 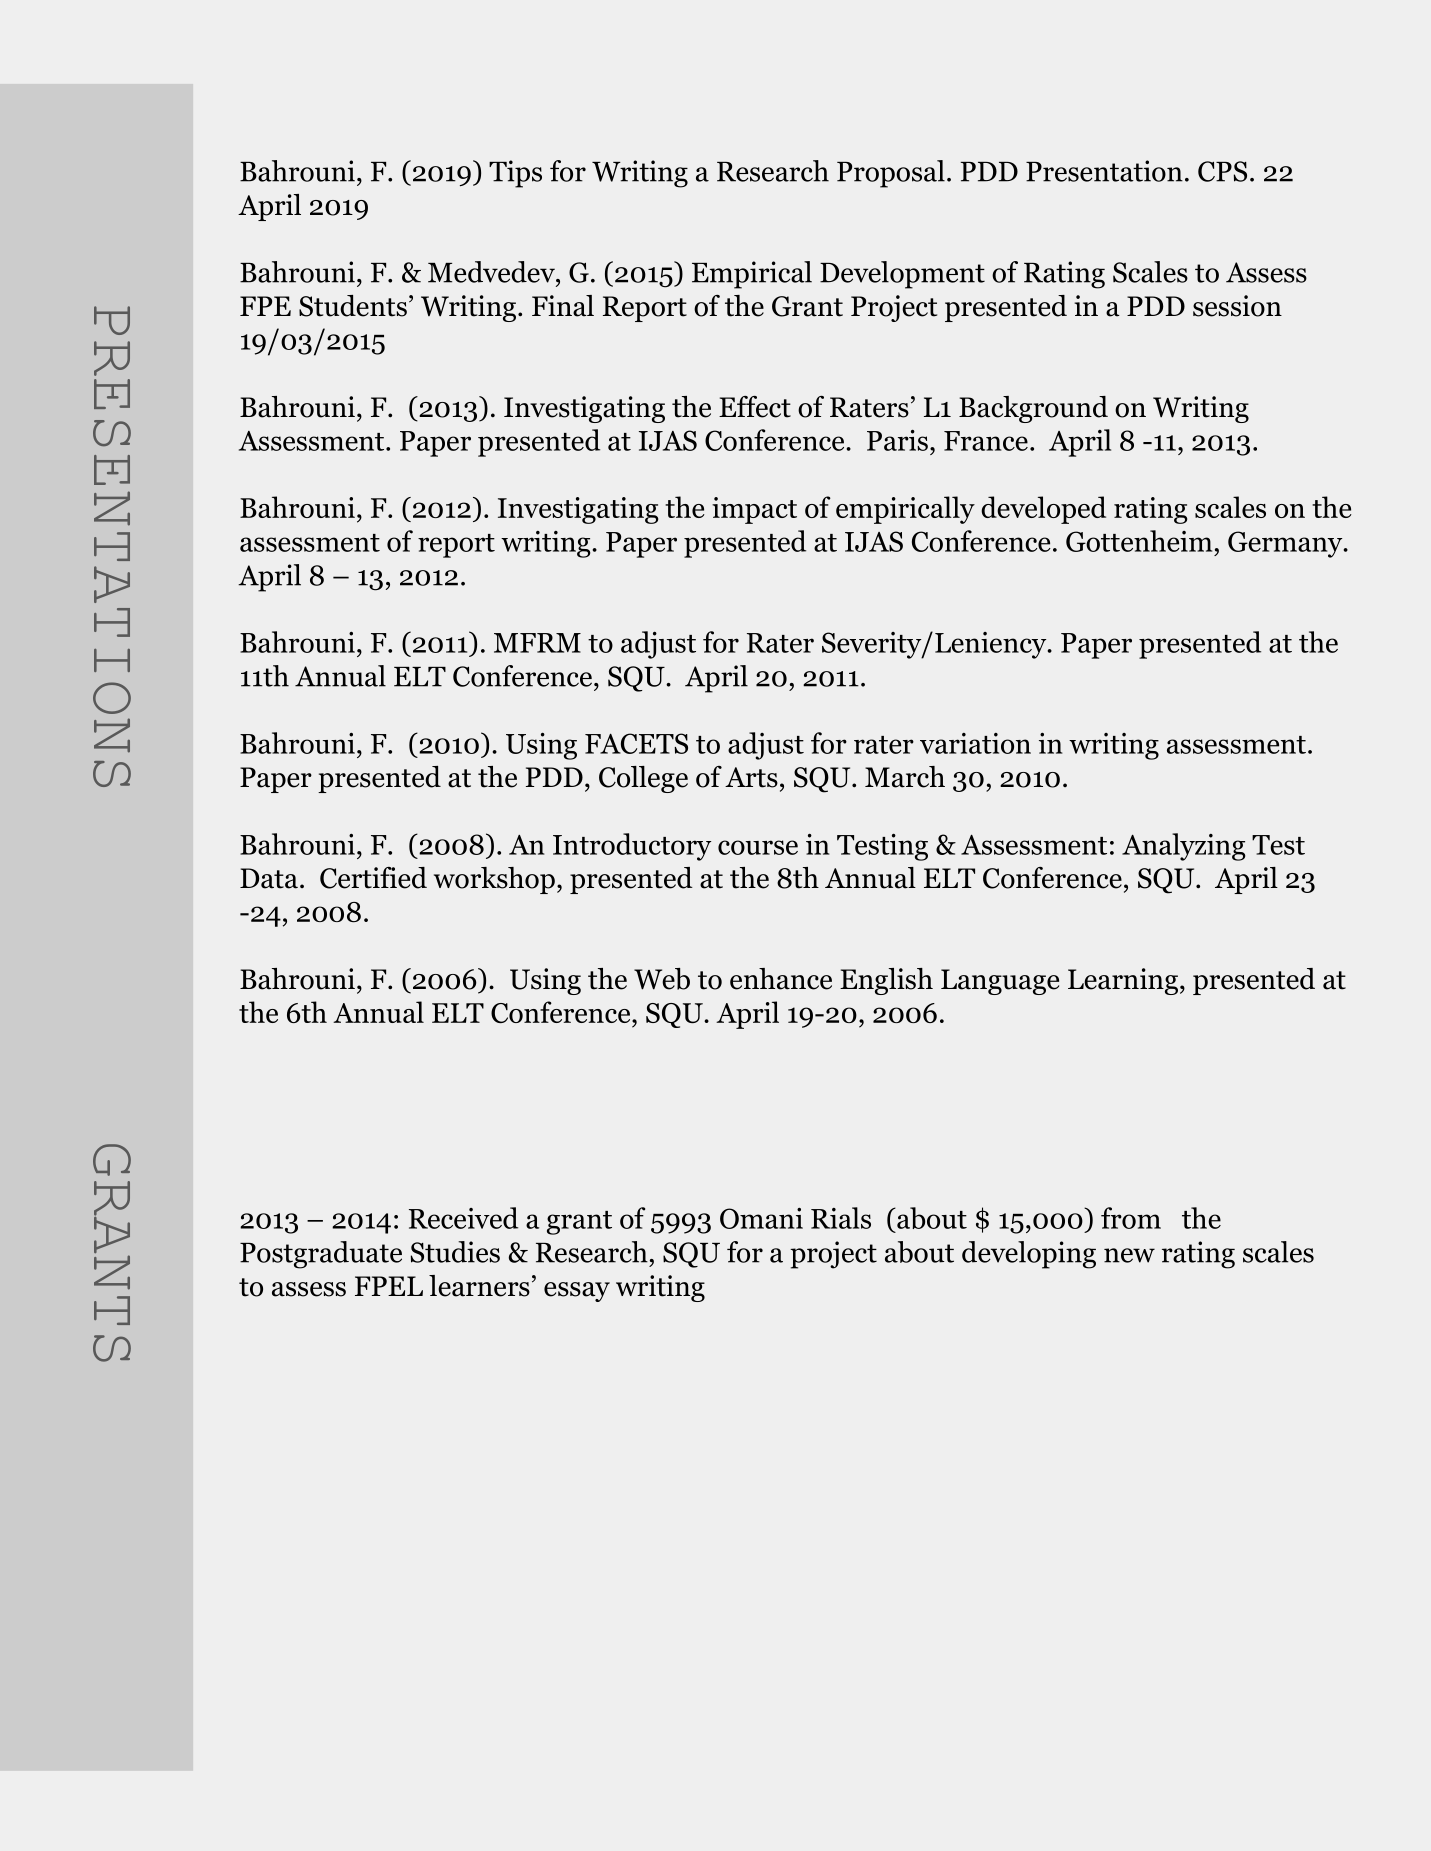 I want to click on variation, so click(x=975, y=743).
